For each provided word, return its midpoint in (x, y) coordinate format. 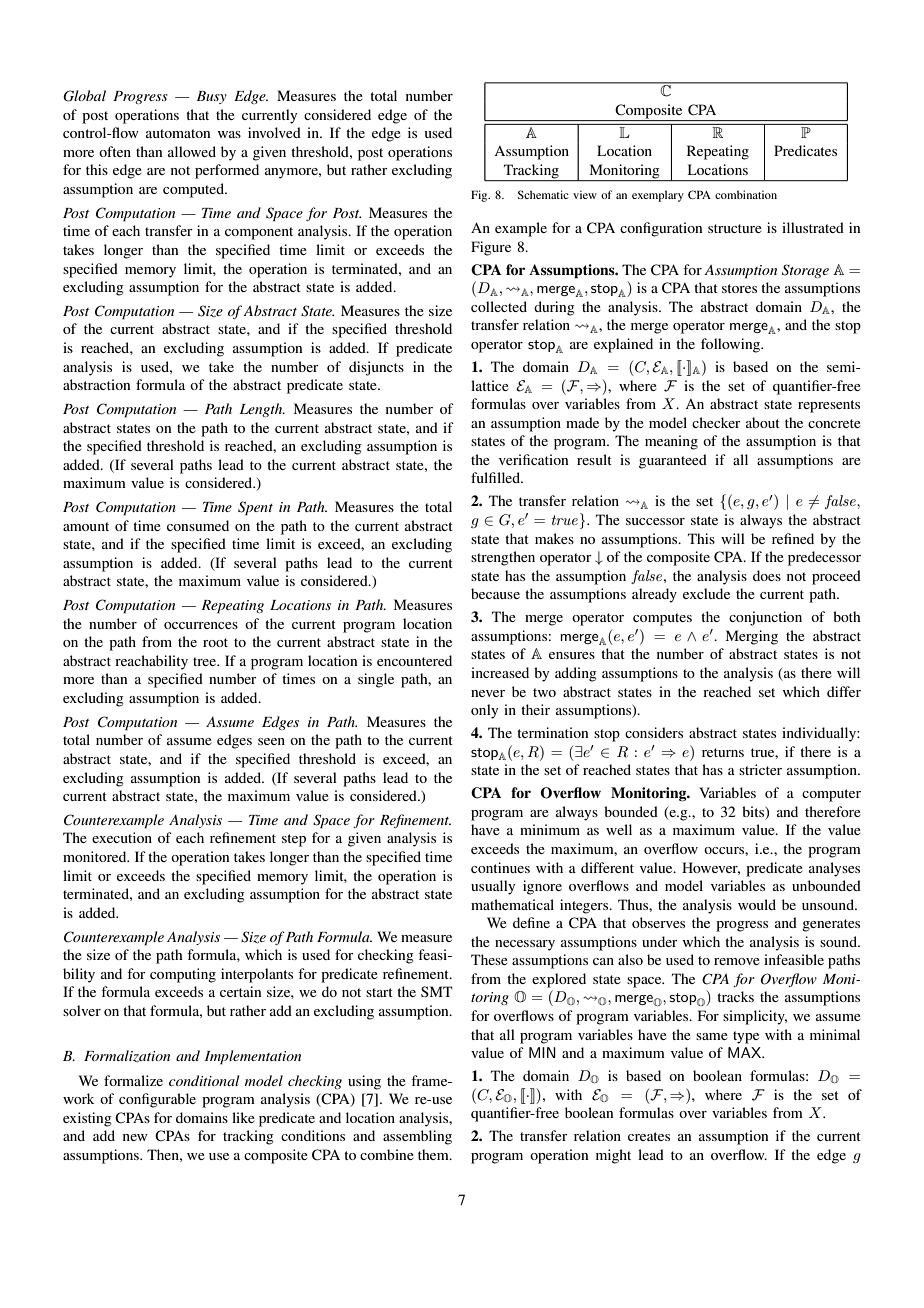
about (763, 422)
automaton (178, 133)
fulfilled (497, 477)
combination (746, 194)
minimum (550, 829)
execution (122, 837)
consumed (198, 525)
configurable (157, 1100)
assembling (417, 1137)
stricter (760, 769)
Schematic (543, 194)
